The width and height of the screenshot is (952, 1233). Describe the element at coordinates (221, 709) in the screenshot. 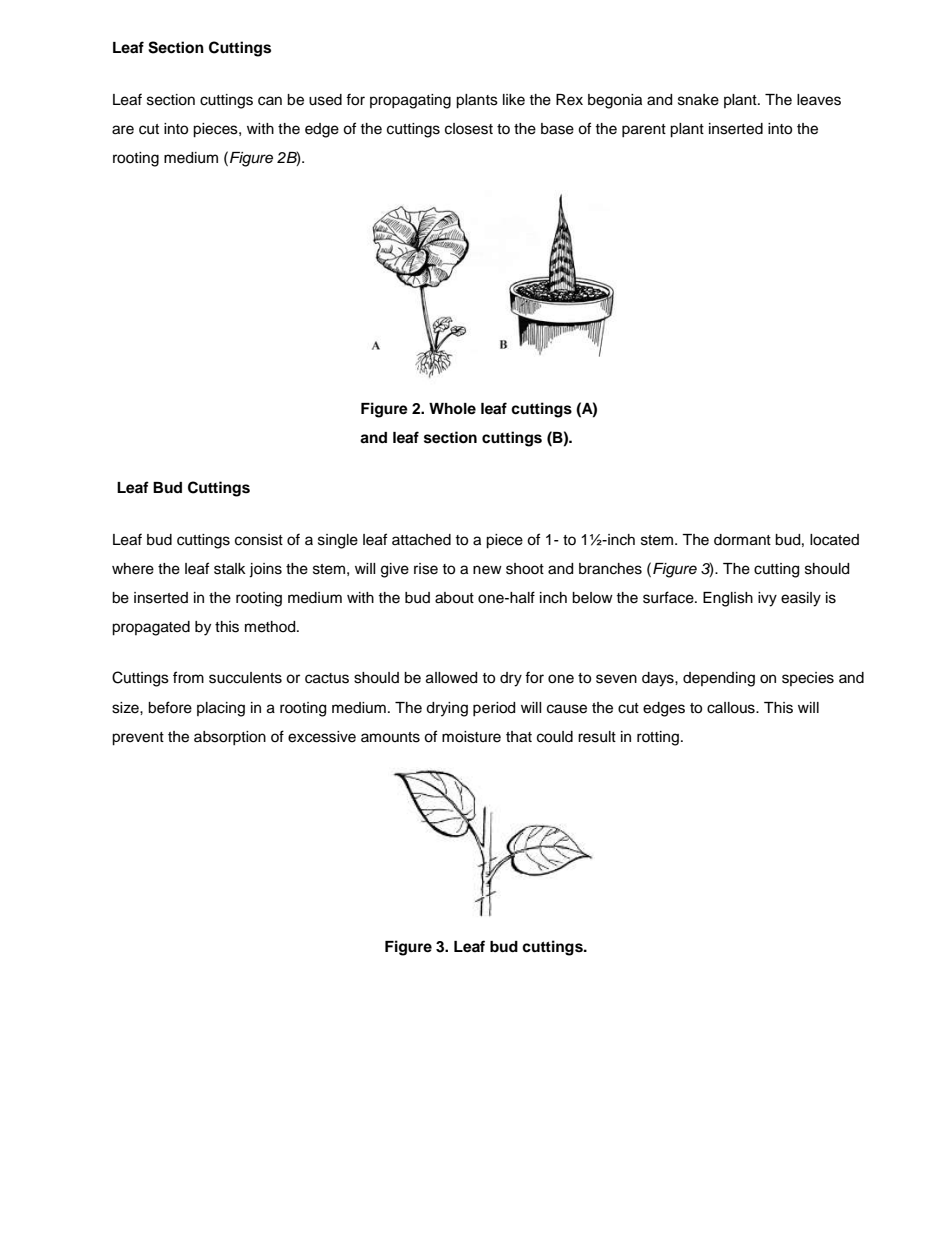

I see `placing` at that location.
